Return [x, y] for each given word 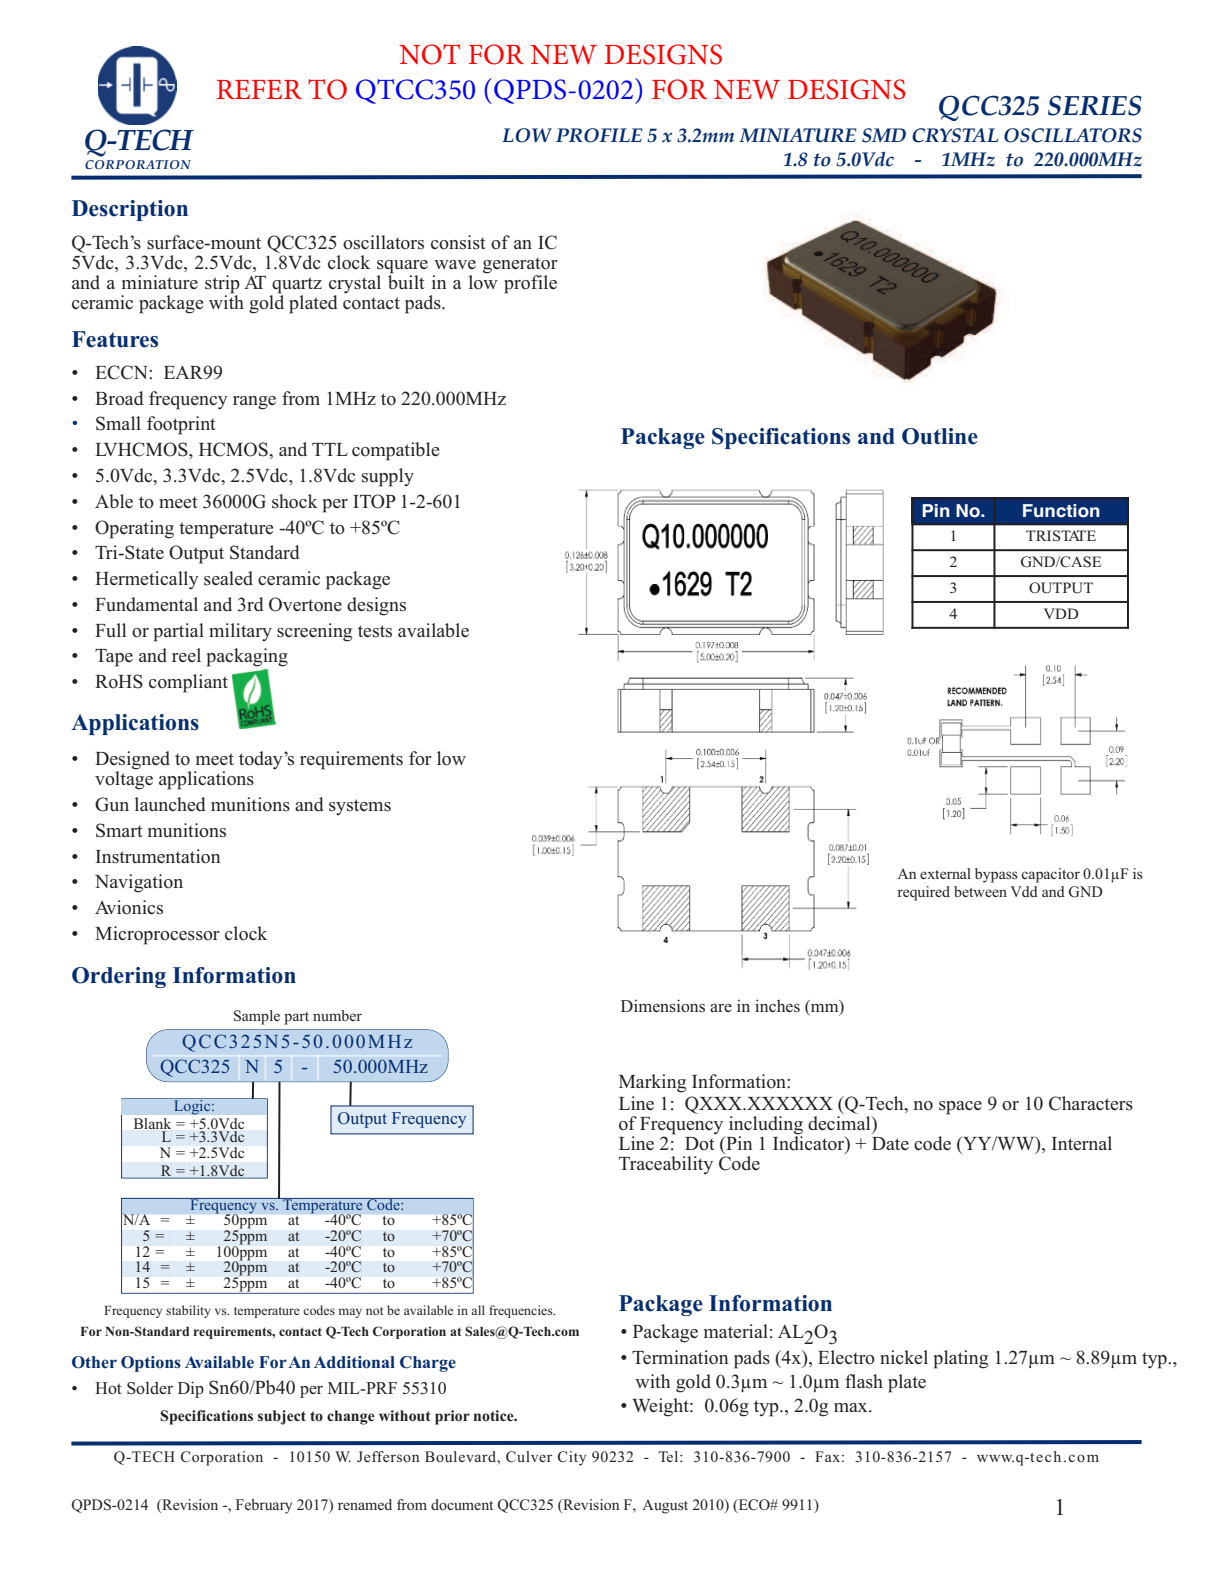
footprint [181, 425]
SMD [884, 135]
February [264, 1506]
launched [170, 804]
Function [1061, 511]
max [852, 1407]
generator [520, 266]
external [945, 873]
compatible [396, 451]
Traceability [666, 1165]
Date [890, 1143]
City [572, 1458]
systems [360, 807]
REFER [259, 89]
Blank [152, 1123]
